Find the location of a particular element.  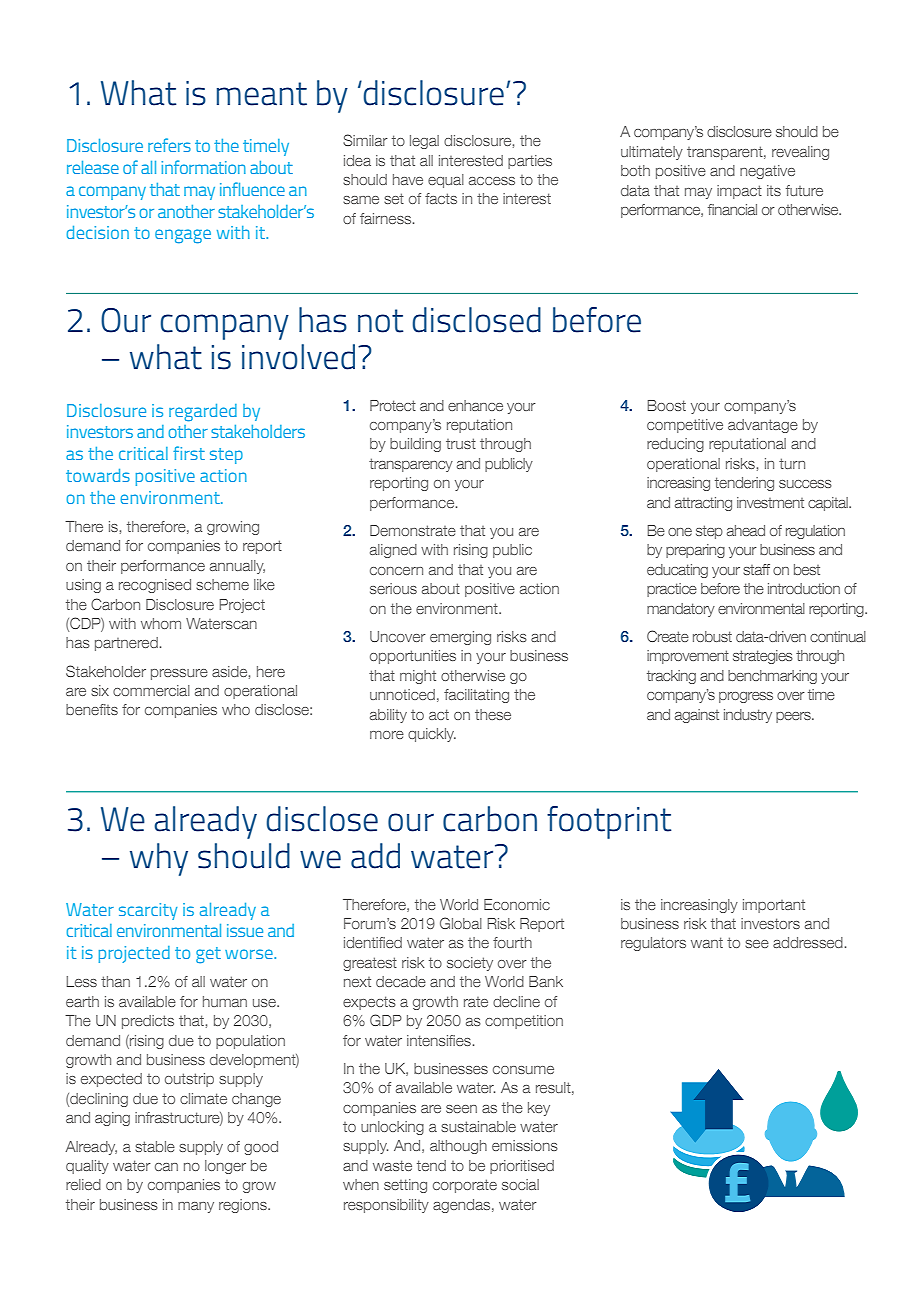

refers is located at coordinates (169, 145).
